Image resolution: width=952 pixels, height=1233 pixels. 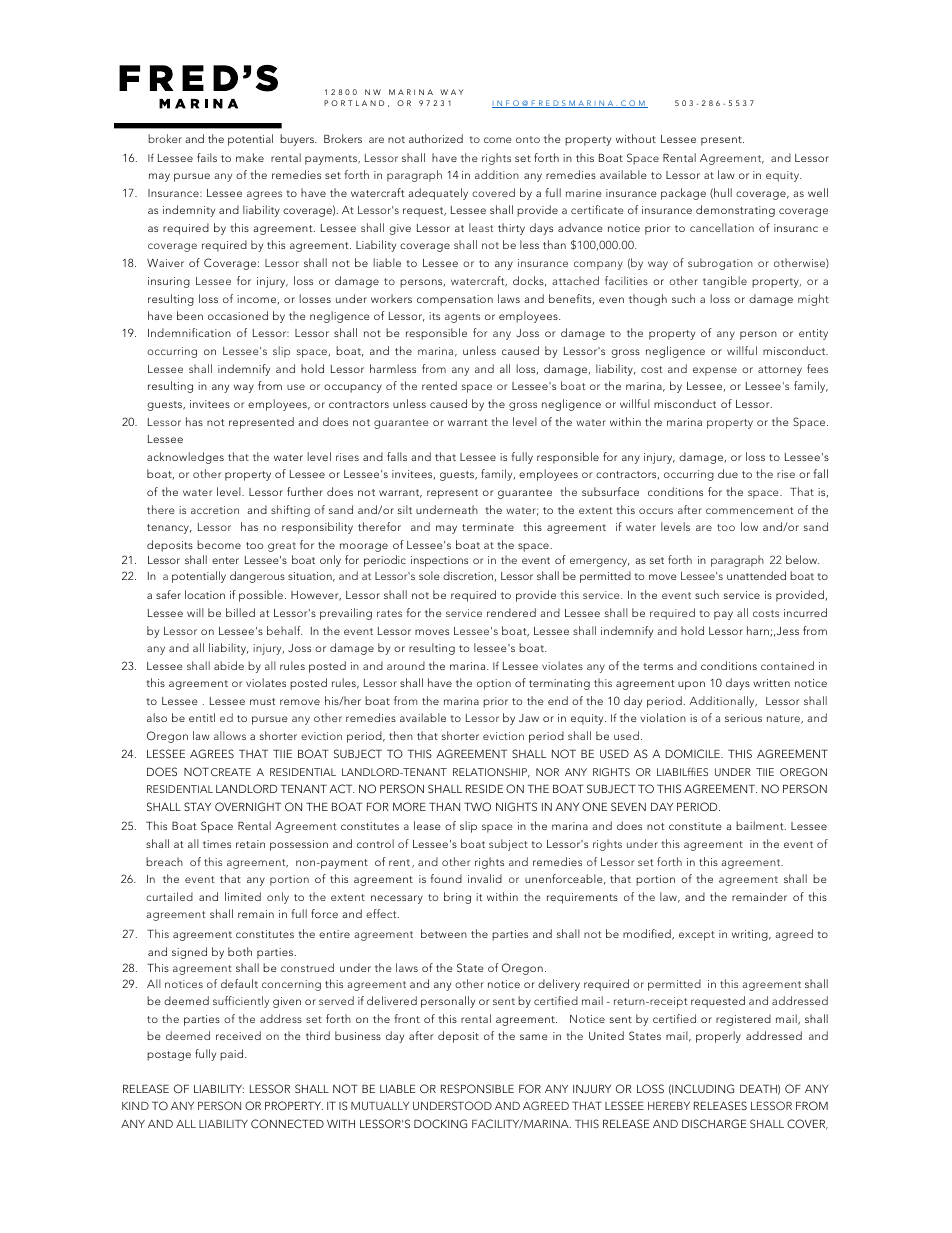 What do you see at coordinates (207, 157) in the page?
I see `fails` at bounding box center [207, 157].
